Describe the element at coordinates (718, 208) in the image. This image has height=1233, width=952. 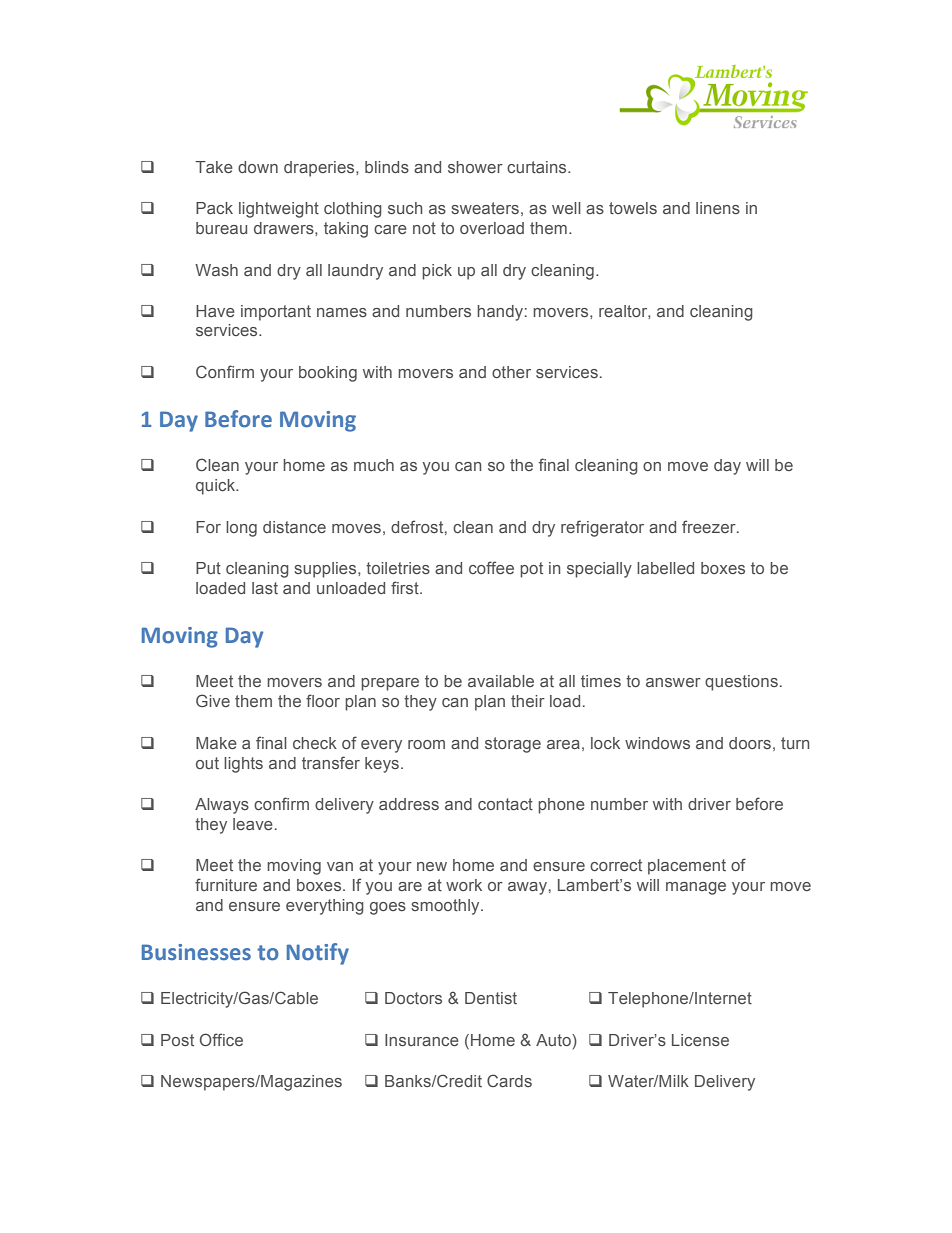
I see `linens` at that location.
